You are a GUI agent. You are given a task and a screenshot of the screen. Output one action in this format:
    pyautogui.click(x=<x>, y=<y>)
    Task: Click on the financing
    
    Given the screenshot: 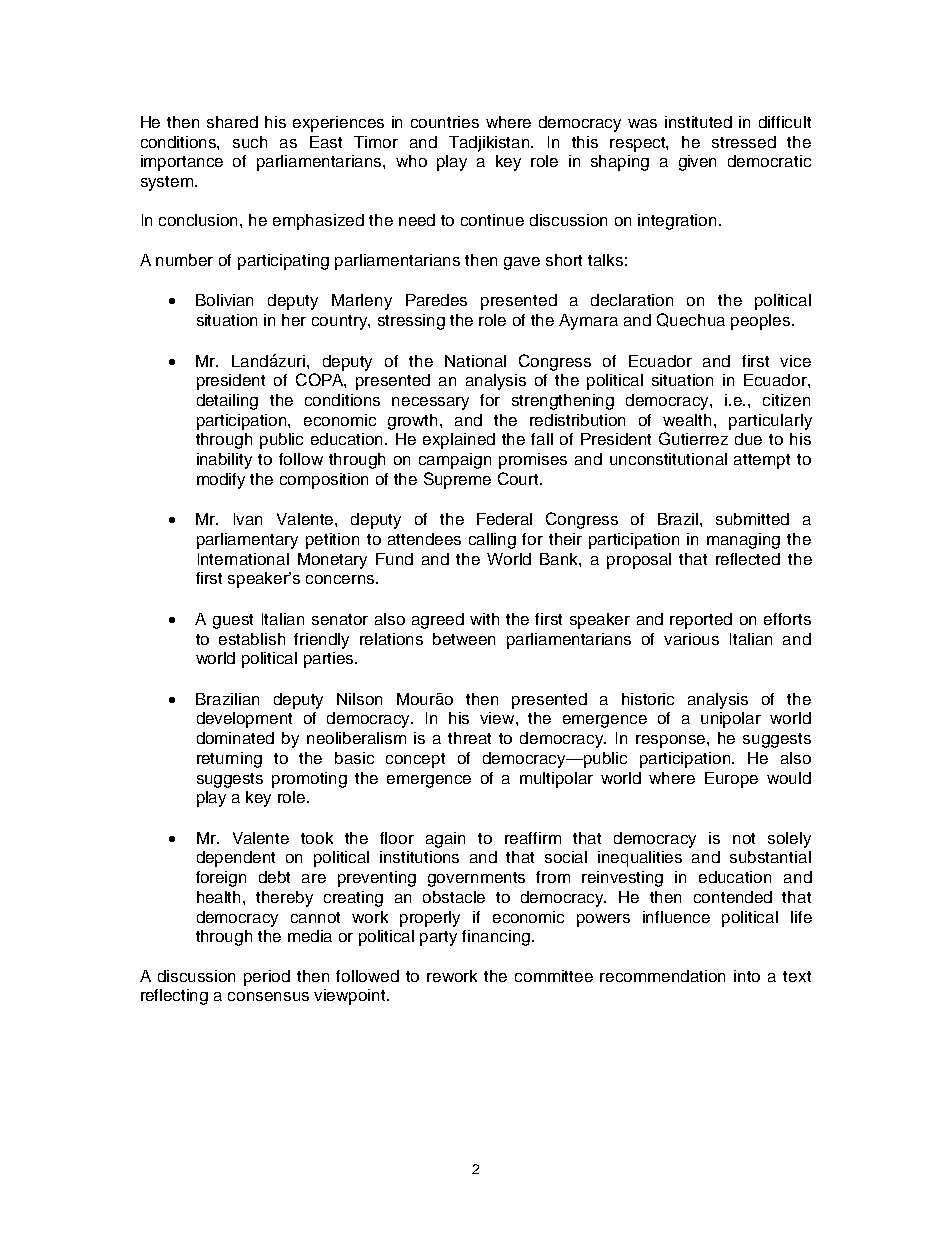 What is the action you would take?
    pyautogui.click(x=497, y=938)
